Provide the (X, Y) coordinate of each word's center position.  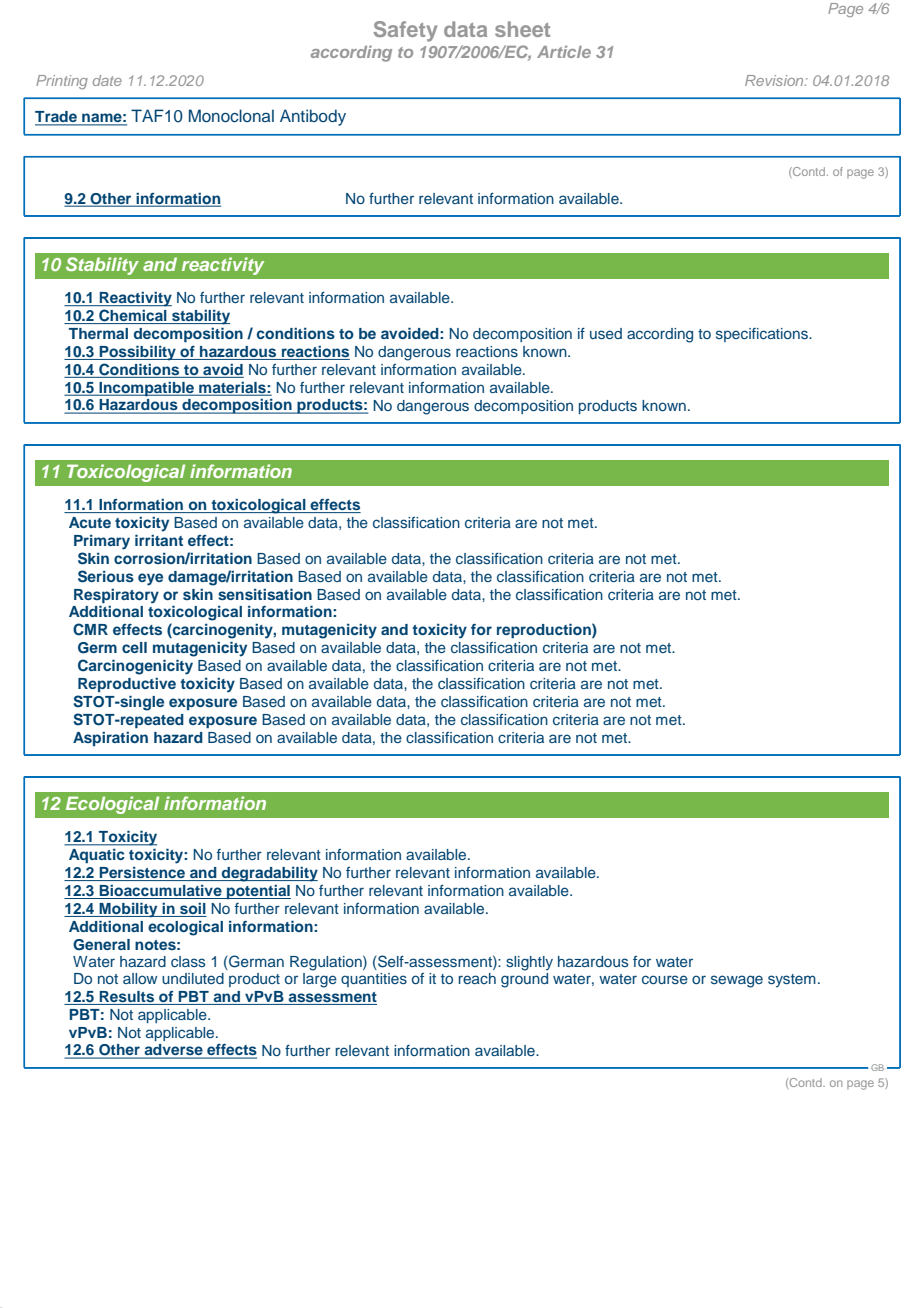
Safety (405, 31)
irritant (159, 540)
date (107, 80)
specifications (763, 335)
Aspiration (110, 739)
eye (150, 579)
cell (134, 647)
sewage (737, 981)
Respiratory (116, 596)
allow (140, 978)
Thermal (98, 333)
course (665, 979)
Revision (775, 80)
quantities (374, 980)
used (606, 333)
